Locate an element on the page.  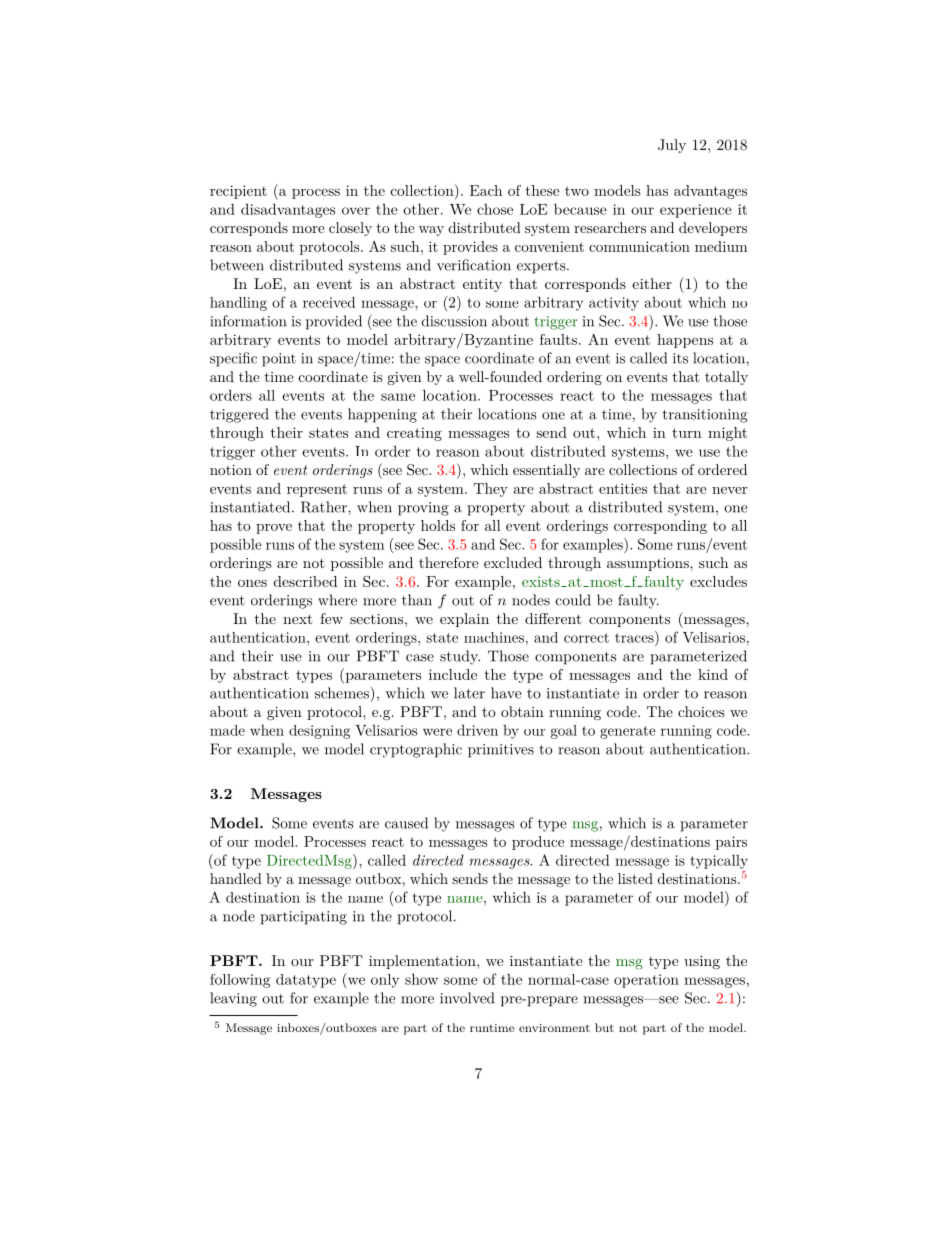
explain is located at coordinates (464, 620).
